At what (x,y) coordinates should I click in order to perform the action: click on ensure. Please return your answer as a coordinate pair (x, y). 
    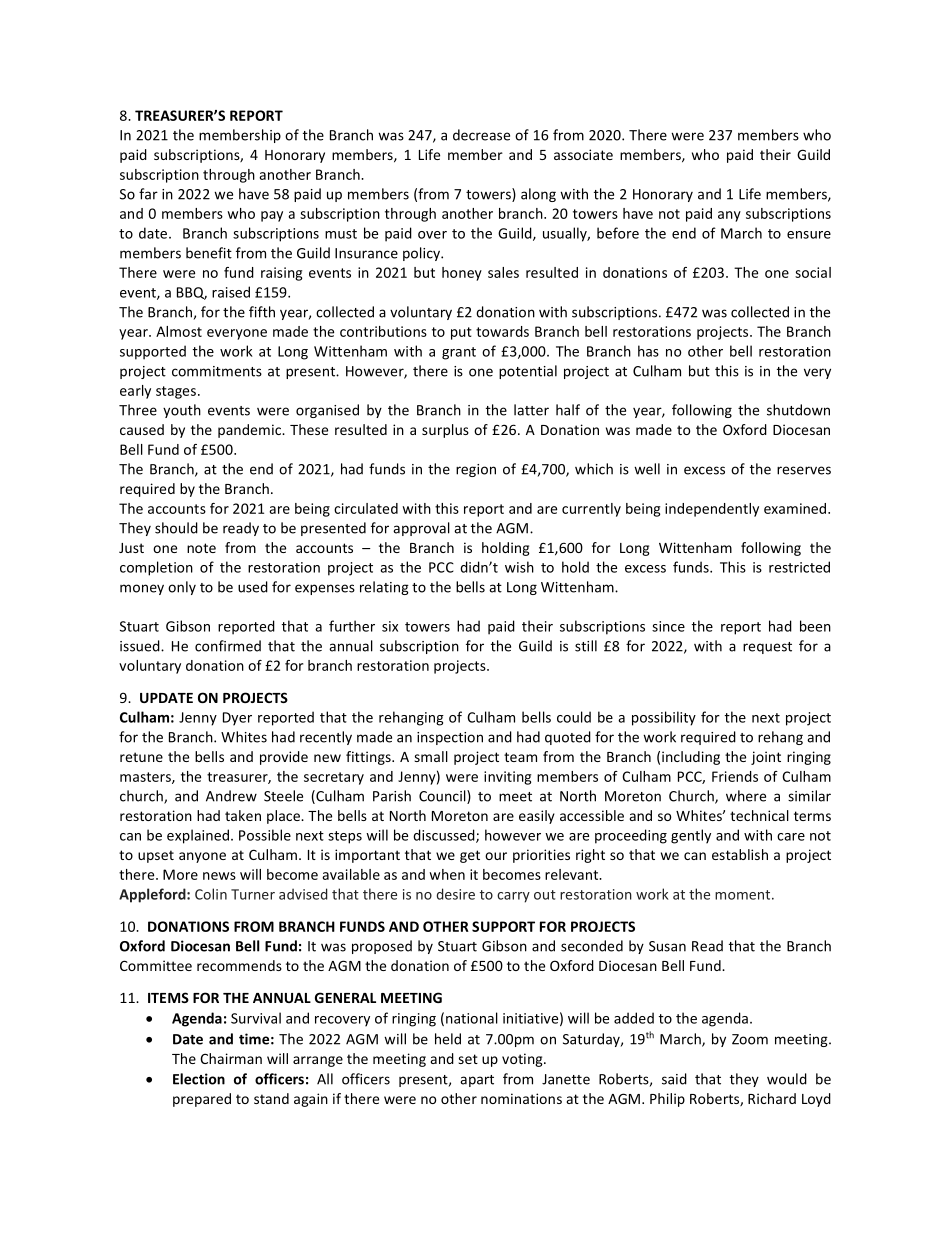
    Looking at the image, I should click on (809, 235).
